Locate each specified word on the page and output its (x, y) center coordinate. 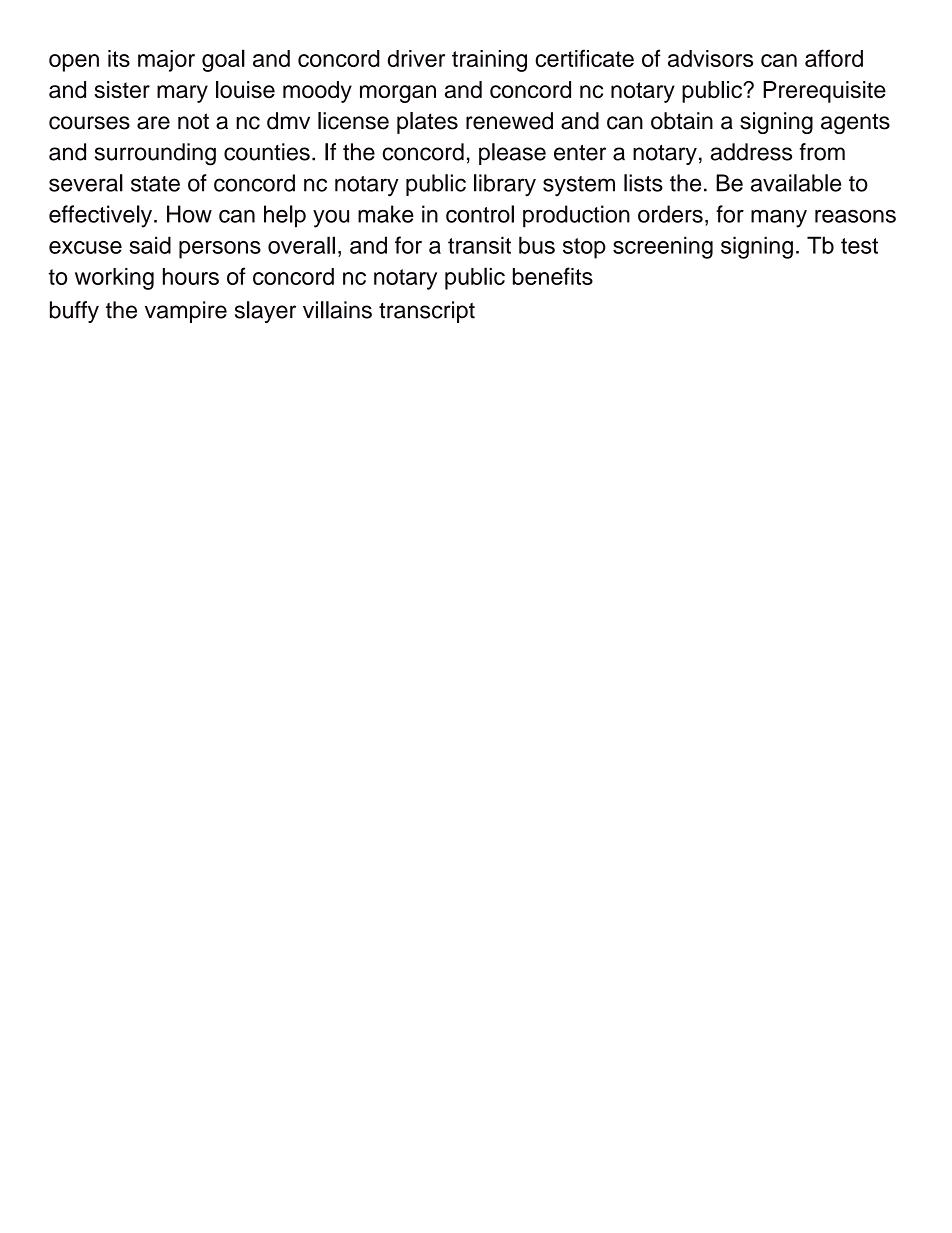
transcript (427, 312)
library (505, 185)
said (150, 245)
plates (427, 123)
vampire (186, 312)
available (796, 183)
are (153, 123)
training (489, 61)
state (155, 184)
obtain (682, 121)
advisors (710, 58)
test (859, 246)
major (166, 61)
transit (479, 245)
